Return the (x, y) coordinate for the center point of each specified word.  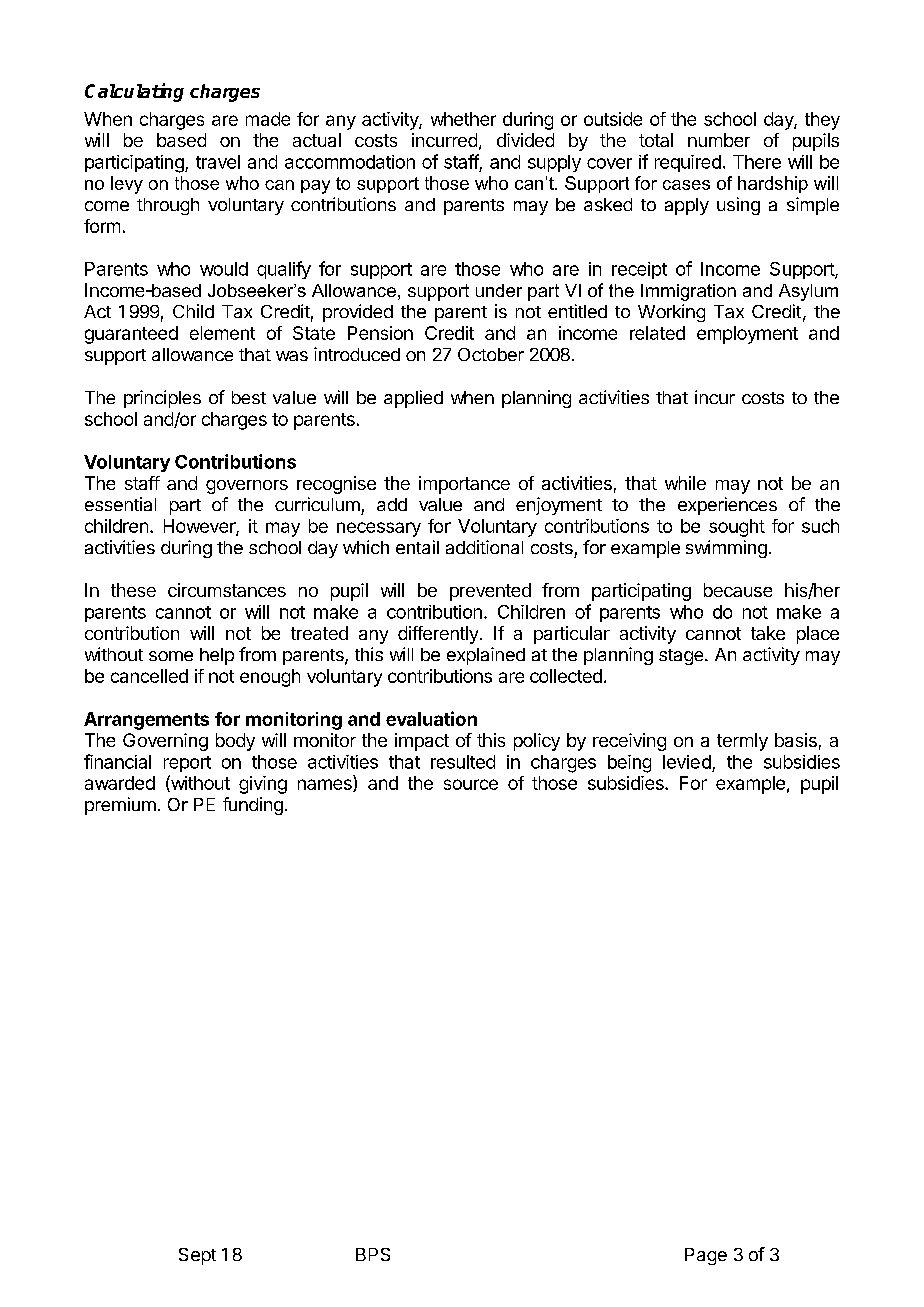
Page (706, 1256)
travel (218, 162)
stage (682, 657)
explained (486, 656)
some (171, 656)
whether (463, 119)
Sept (197, 1256)
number (719, 140)
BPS (373, 1254)
